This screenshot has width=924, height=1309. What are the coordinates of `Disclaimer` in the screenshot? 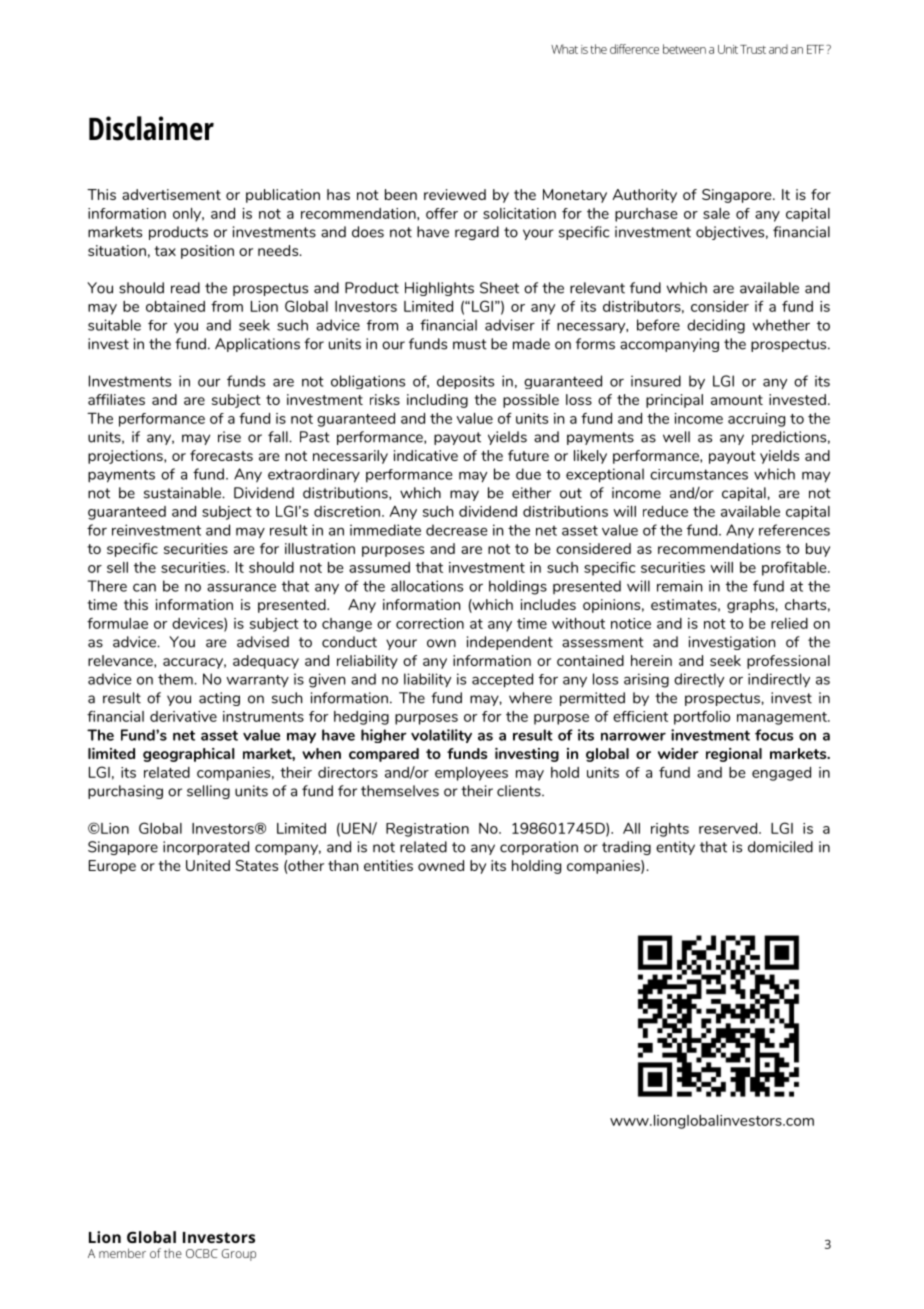 It's located at (151, 128).
